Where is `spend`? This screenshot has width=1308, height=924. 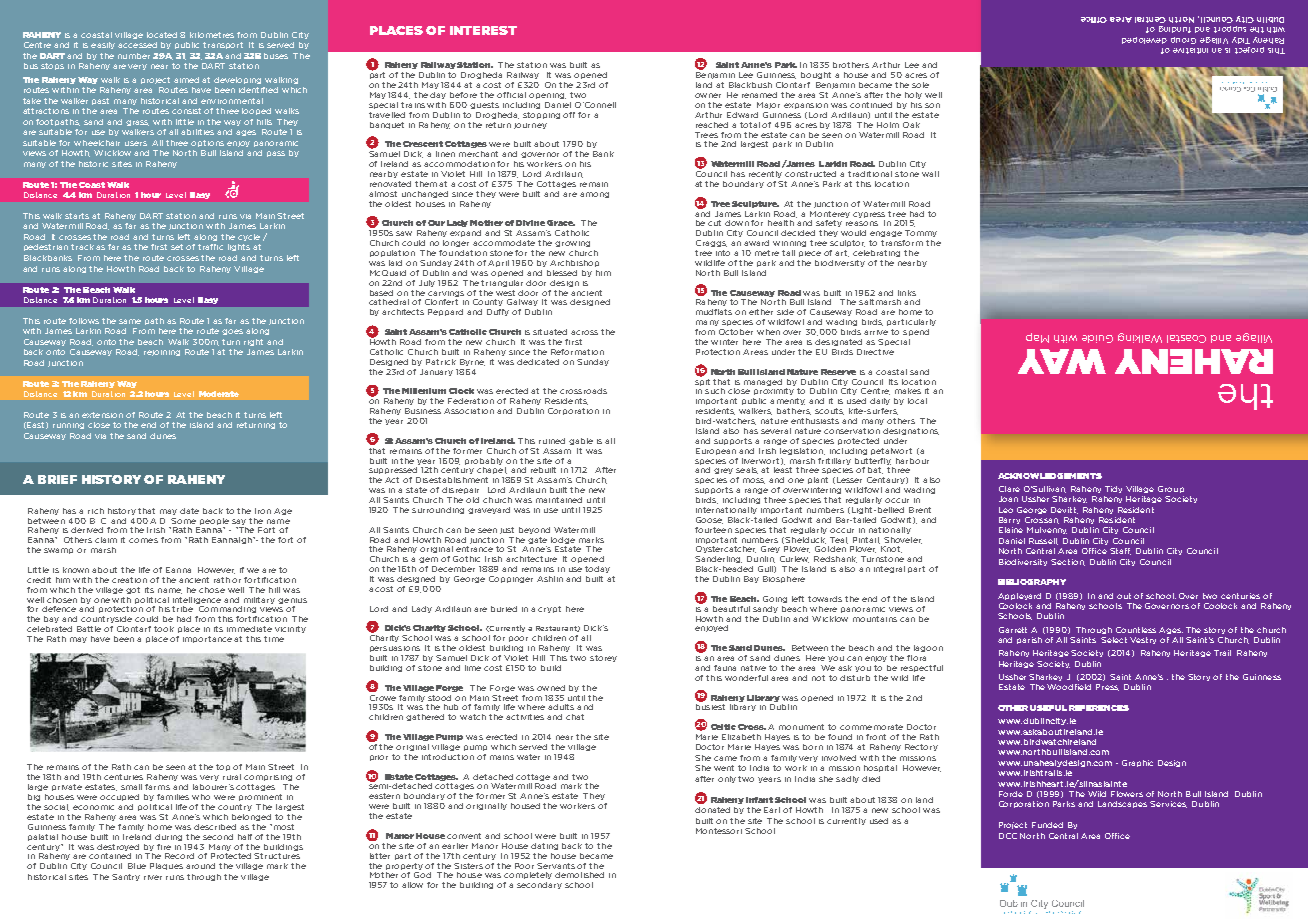 spend is located at coordinates (916, 332).
